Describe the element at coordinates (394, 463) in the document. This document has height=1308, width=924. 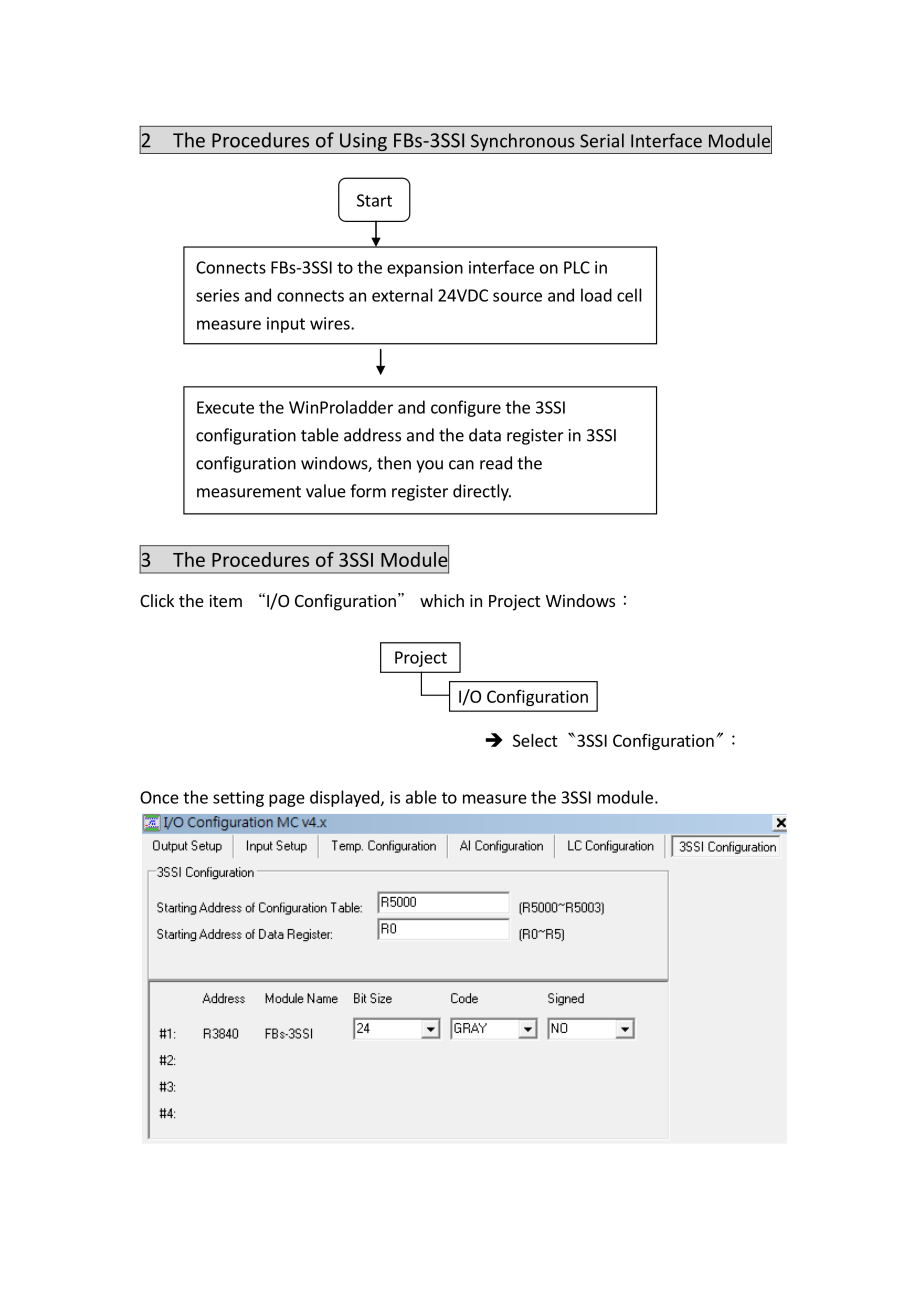
I see `then` at that location.
